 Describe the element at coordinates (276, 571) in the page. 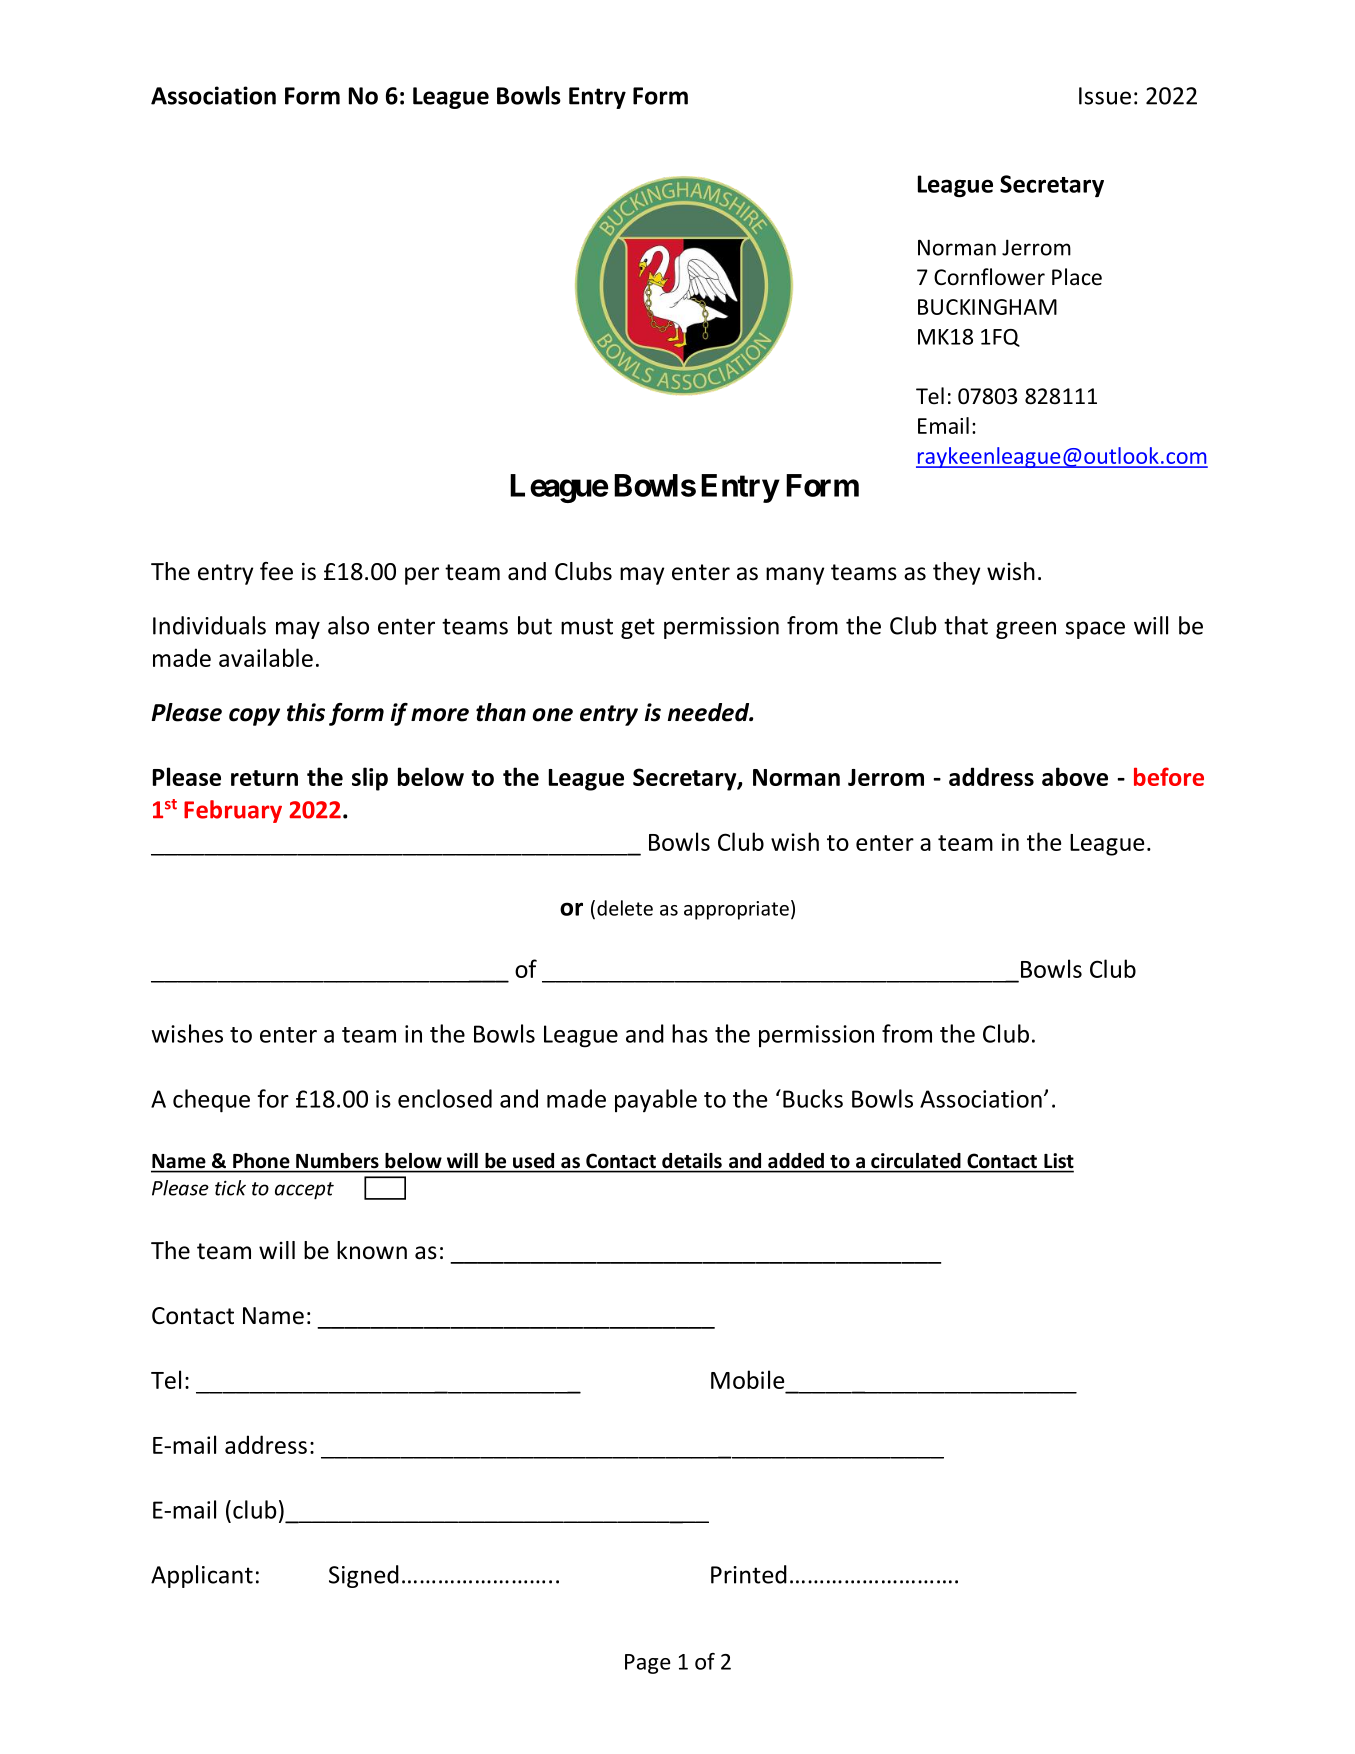

I see `fee` at that location.
